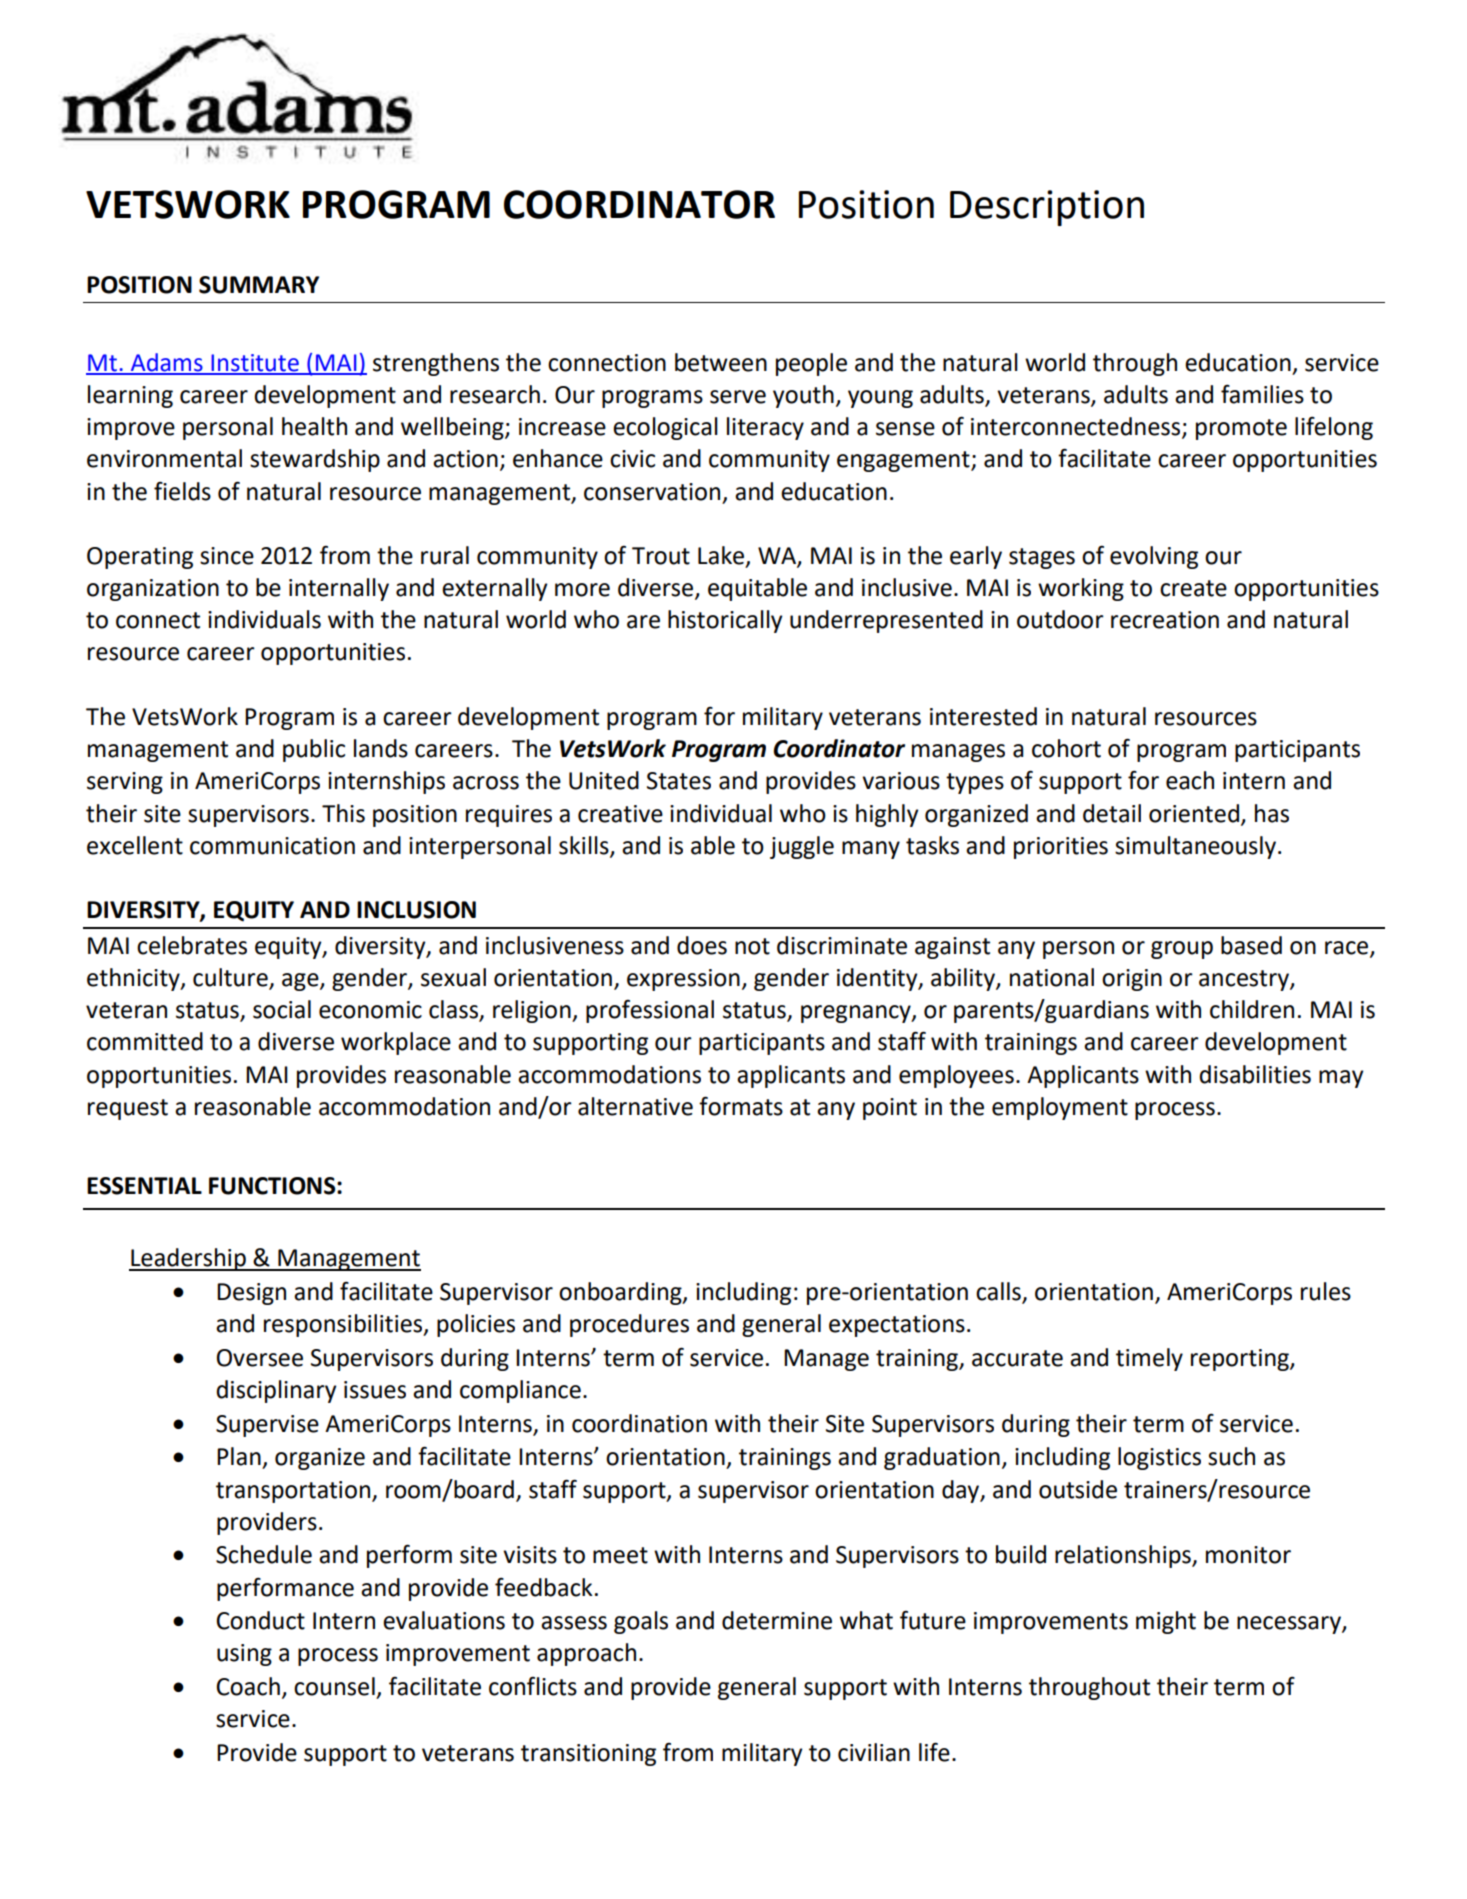  I want to click on Coach, so click(248, 1686).
